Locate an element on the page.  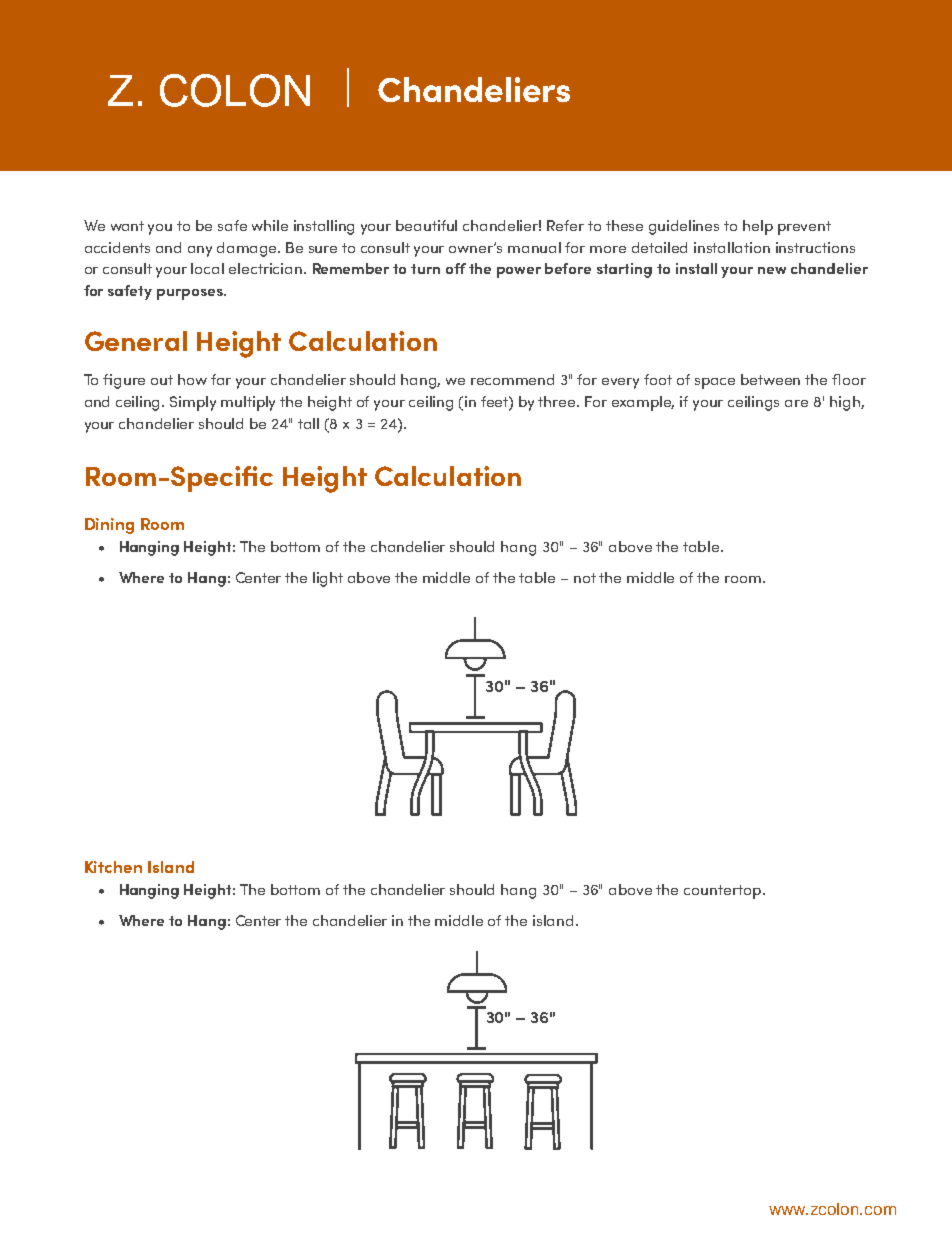
help is located at coordinates (758, 227).
